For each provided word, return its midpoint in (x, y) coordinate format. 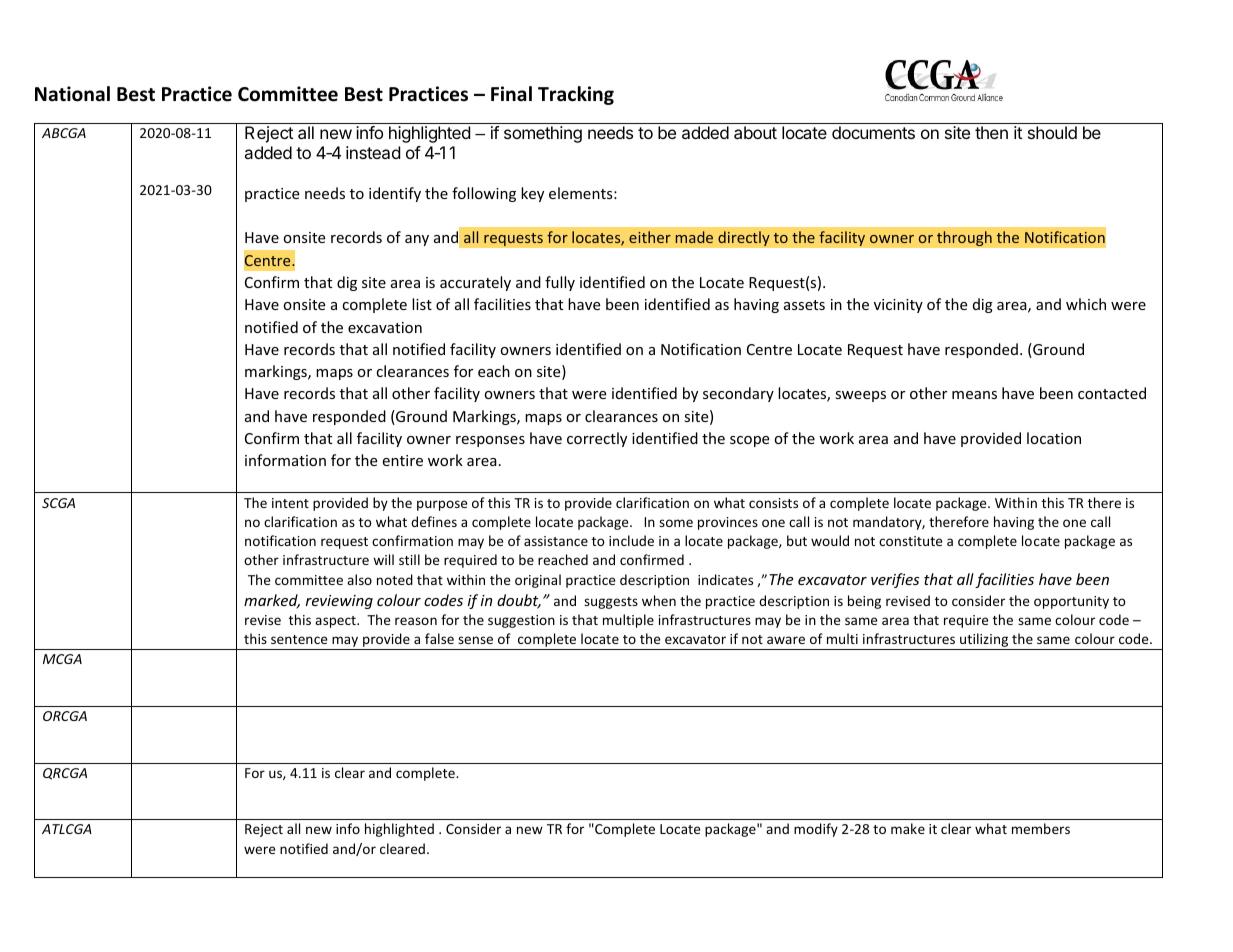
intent (290, 503)
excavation (385, 327)
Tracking (576, 95)
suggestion (521, 621)
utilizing (984, 641)
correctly (597, 439)
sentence (299, 639)
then (991, 132)
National (72, 94)
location (1054, 438)
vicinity (898, 306)
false (439, 638)
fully (560, 283)
